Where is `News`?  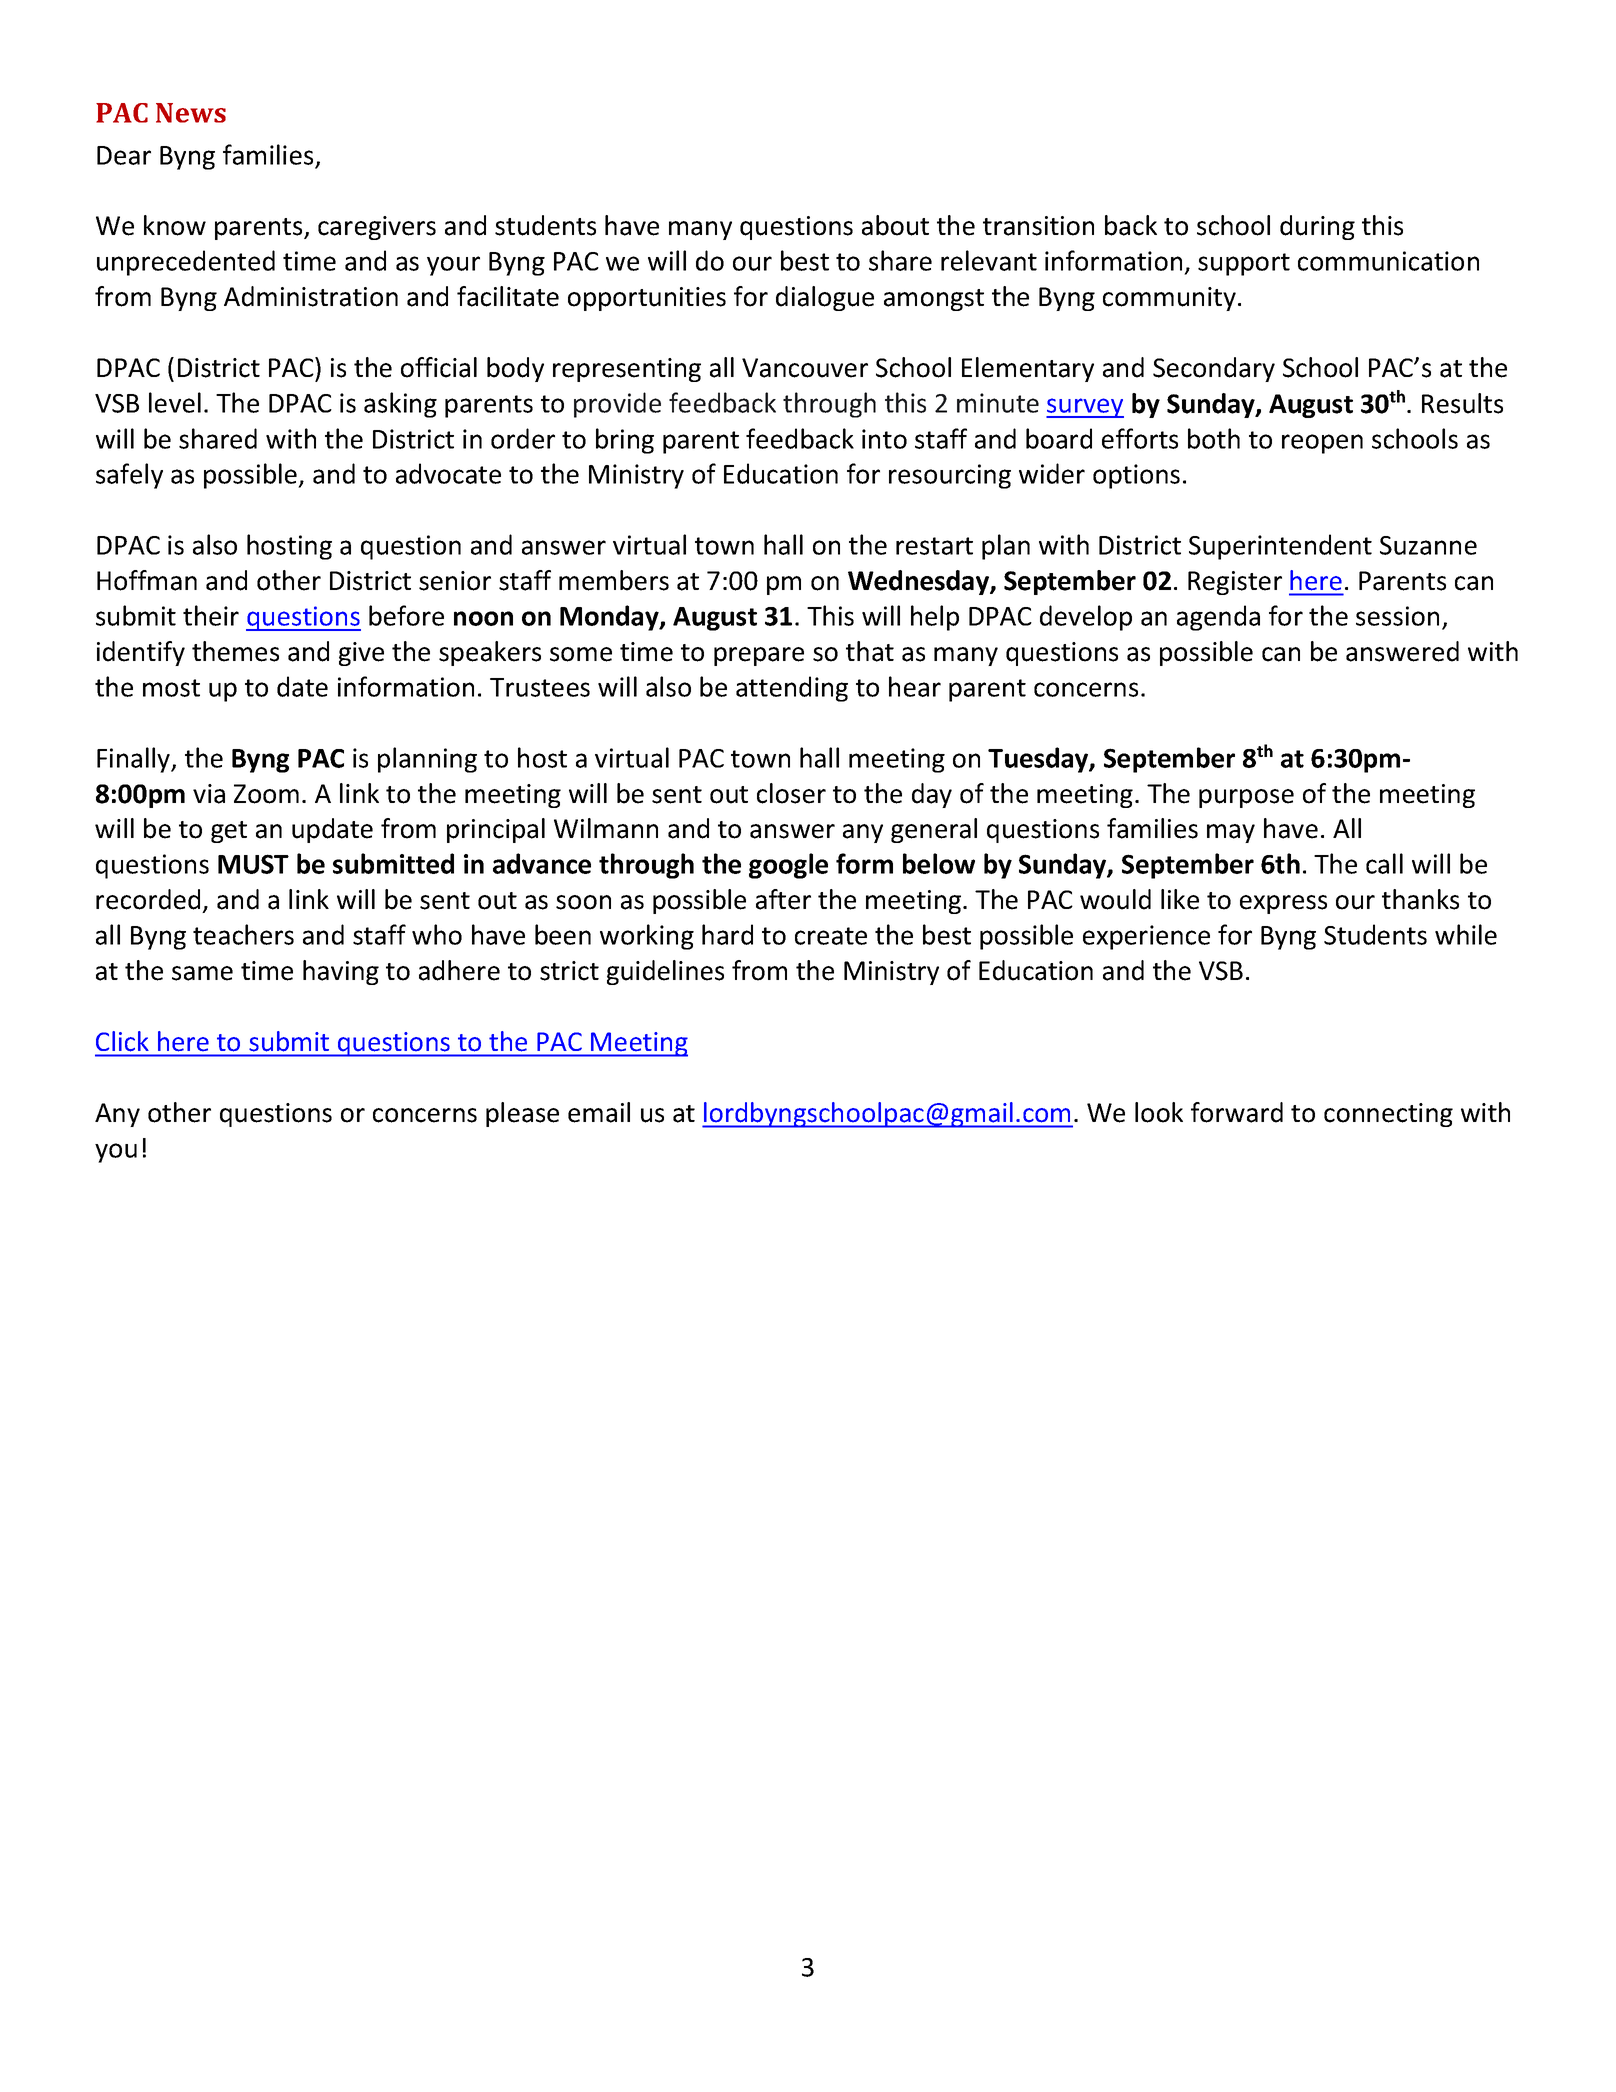
News is located at coordinates (191, 113).
